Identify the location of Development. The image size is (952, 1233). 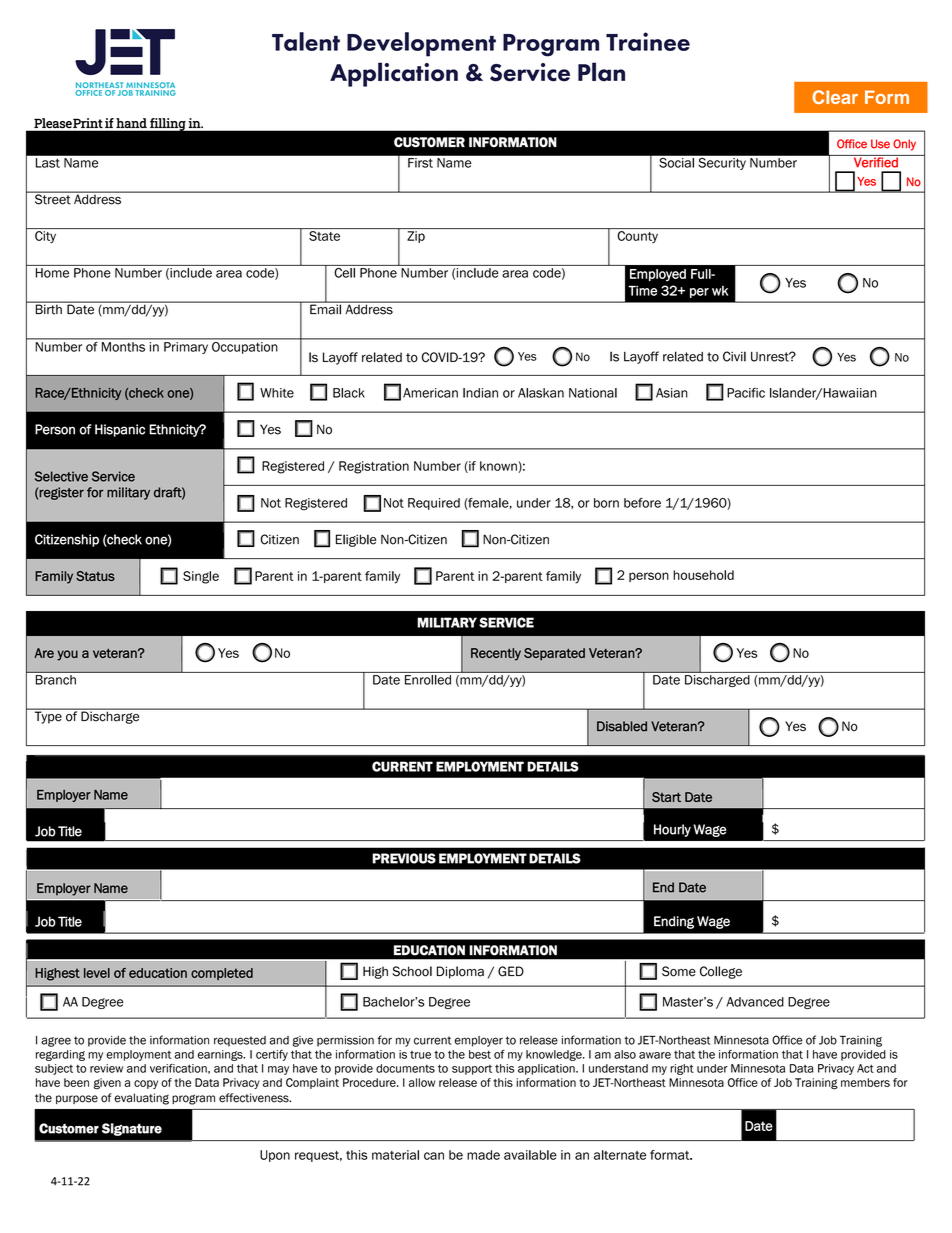
(421, 44).
